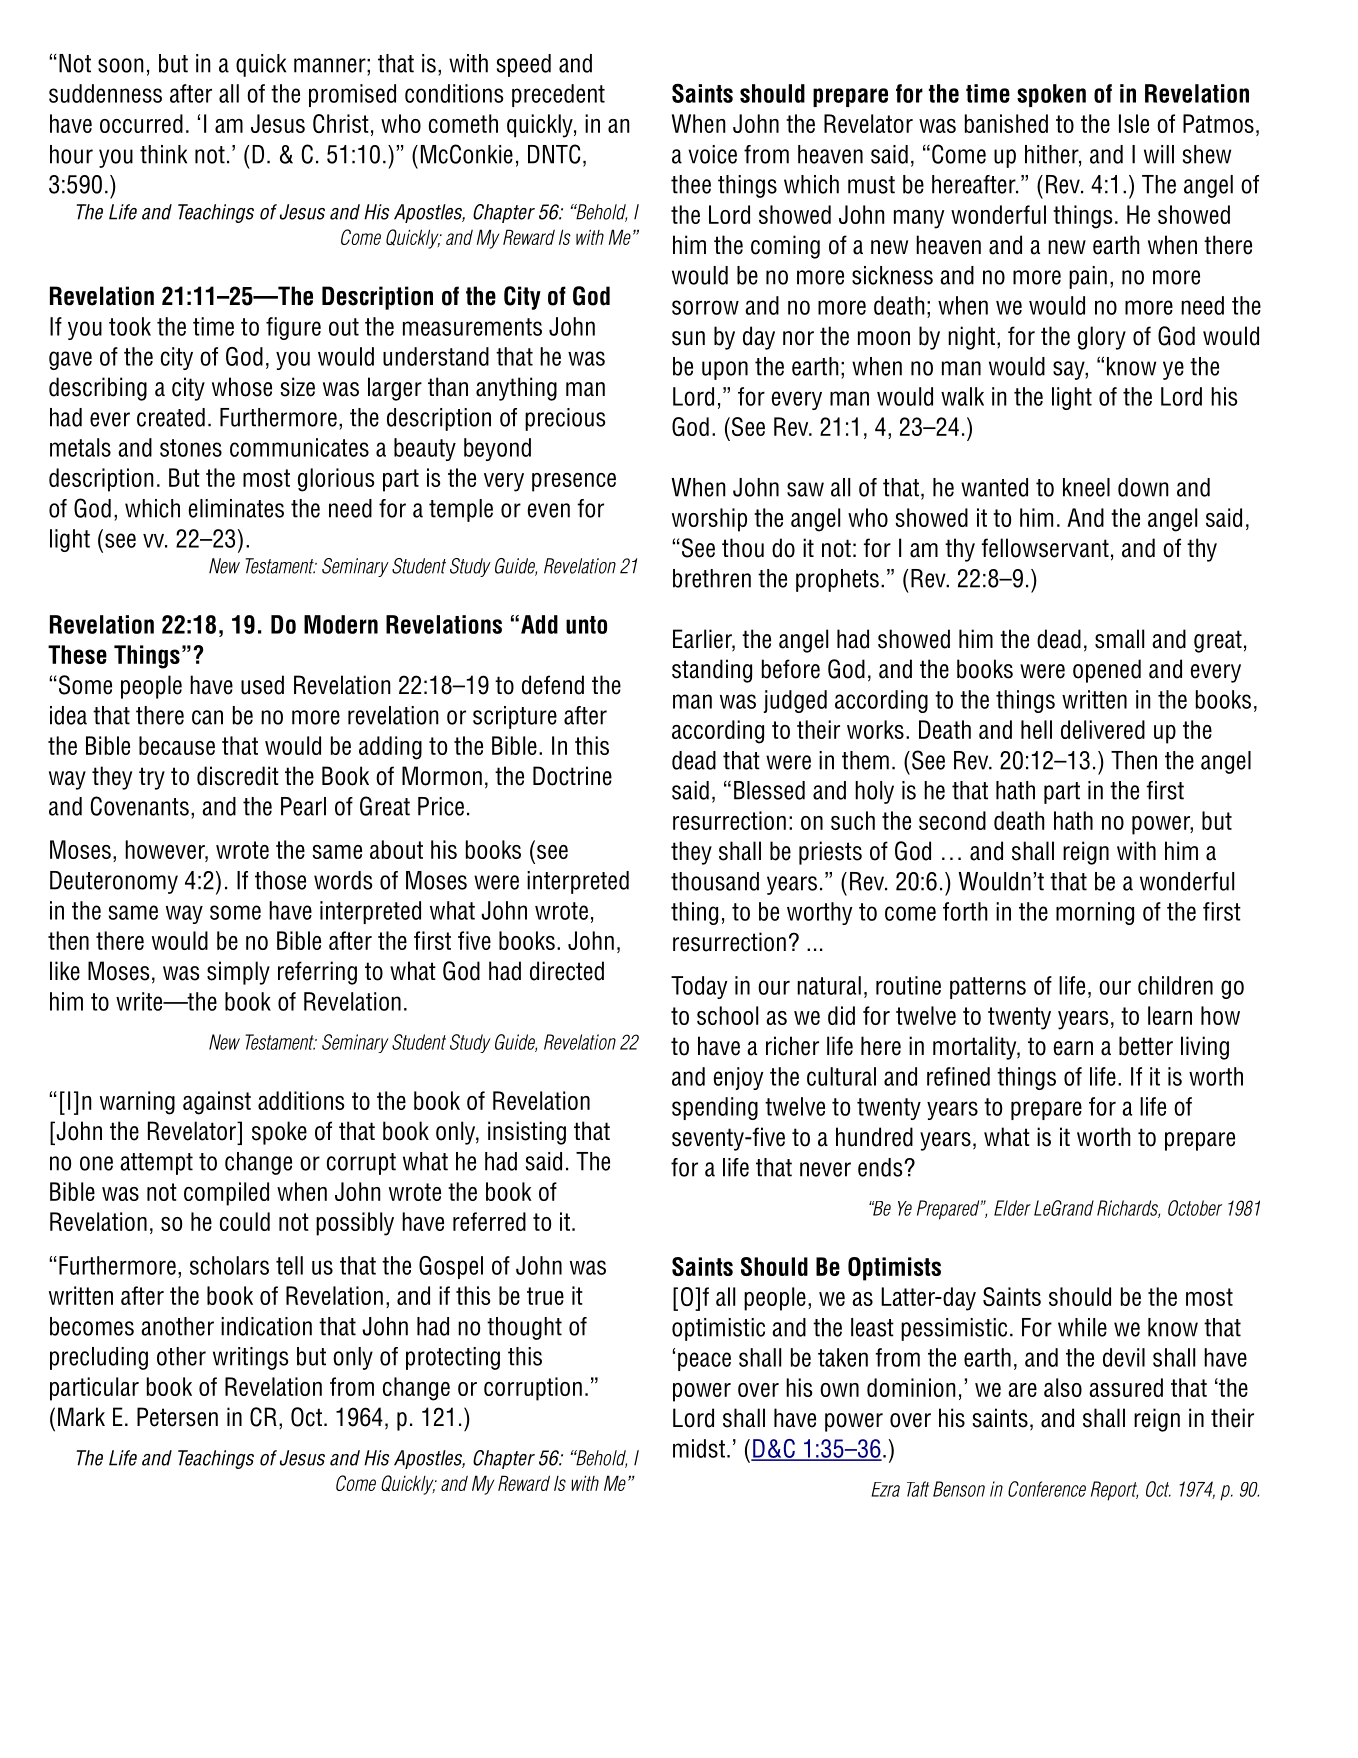 This screenshot has width=1358, height=1758. I want to click on directed, so click(567, 971).
